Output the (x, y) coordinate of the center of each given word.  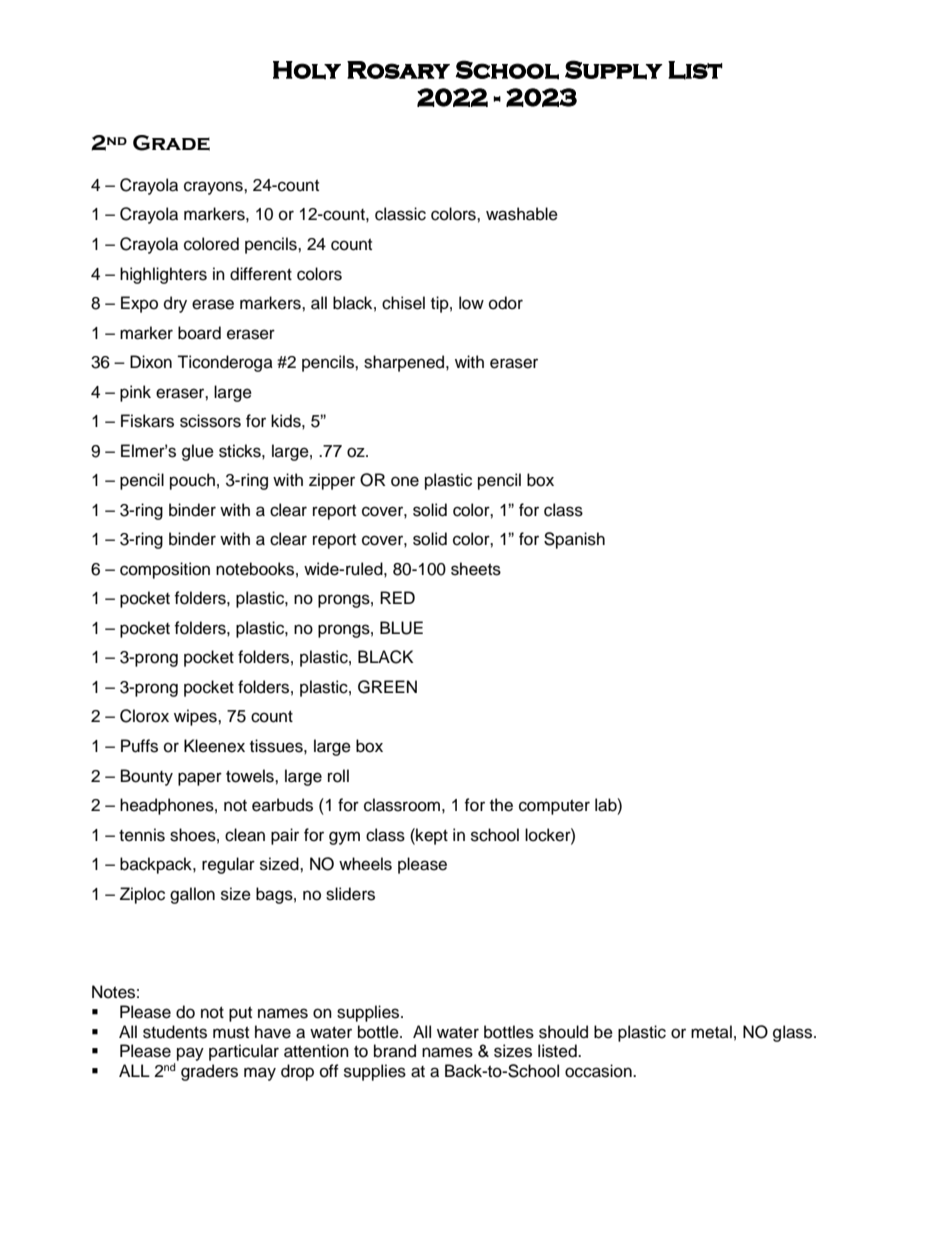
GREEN (387, 687)
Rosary (398, 70)
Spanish (574, 540)
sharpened (405, 363)
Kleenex (214, 746)
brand (395, 1051)
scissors (210, 421)
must (231, 1033)
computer (554, 807)
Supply (614, 70)
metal (711, 1032)
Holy (307, 70)
